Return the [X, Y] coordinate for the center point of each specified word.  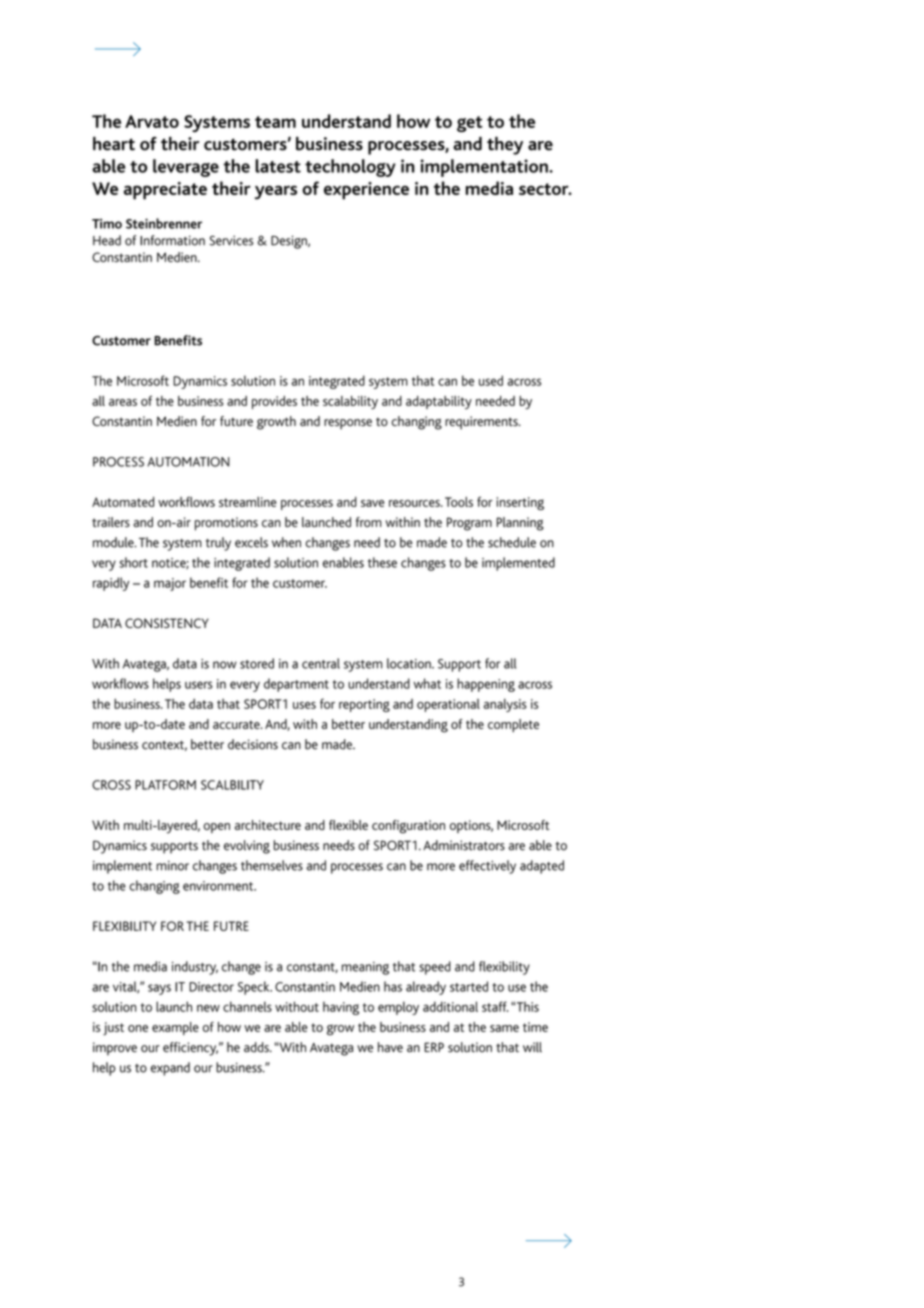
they [505, 146]
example [175, 1028]
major [170, 584]
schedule [512, 542]
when [286, 542]
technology [350, 168]
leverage [186, 168]
